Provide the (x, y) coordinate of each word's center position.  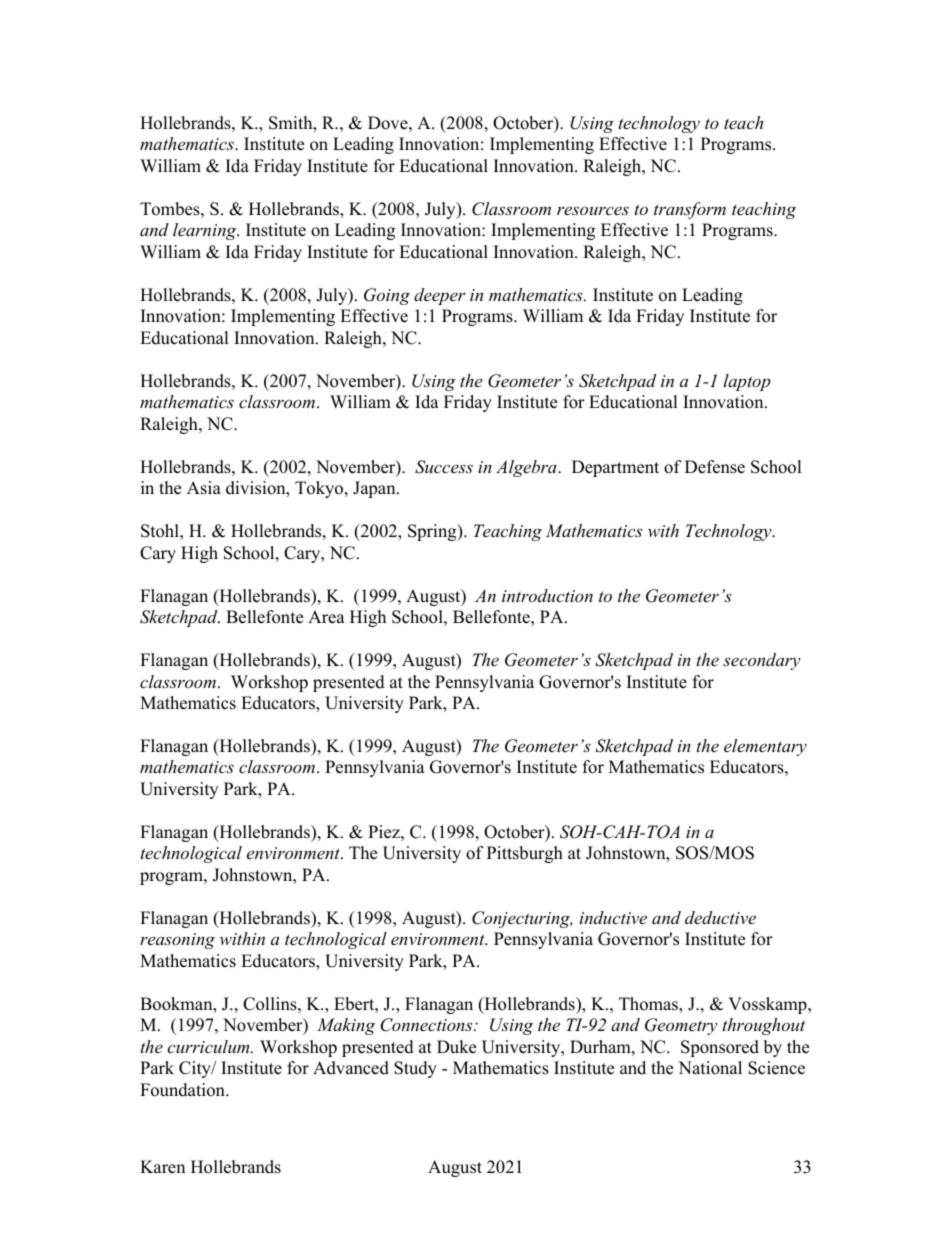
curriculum (209, 1046)
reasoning (177, 941)
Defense (715, 467)
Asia (204, 488)
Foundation (183, 1090)
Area (326, 617)
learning (206, 231)
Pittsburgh (525, 854)
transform (690, 210)
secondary (761, 661)
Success (444, 467)
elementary (765, 747)
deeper (440, 296)
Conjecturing (522, 919)
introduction (547, 595)
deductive (720, 917)
